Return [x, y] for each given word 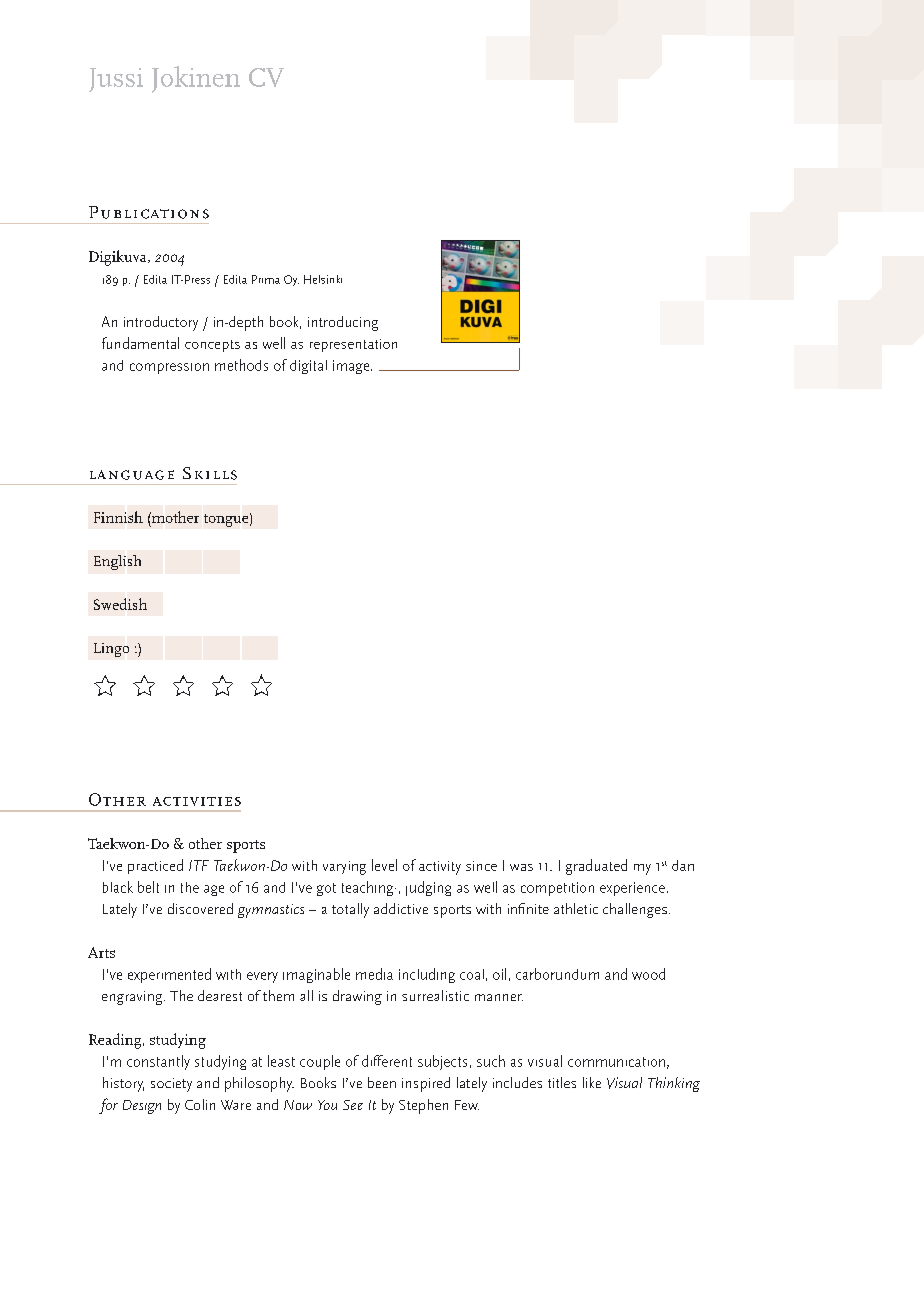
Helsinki [323, 279]
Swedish [120, 604]
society [171, 1085]
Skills [210, 473]
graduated [596, 867]
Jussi [116, 80]
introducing [343, 323]
